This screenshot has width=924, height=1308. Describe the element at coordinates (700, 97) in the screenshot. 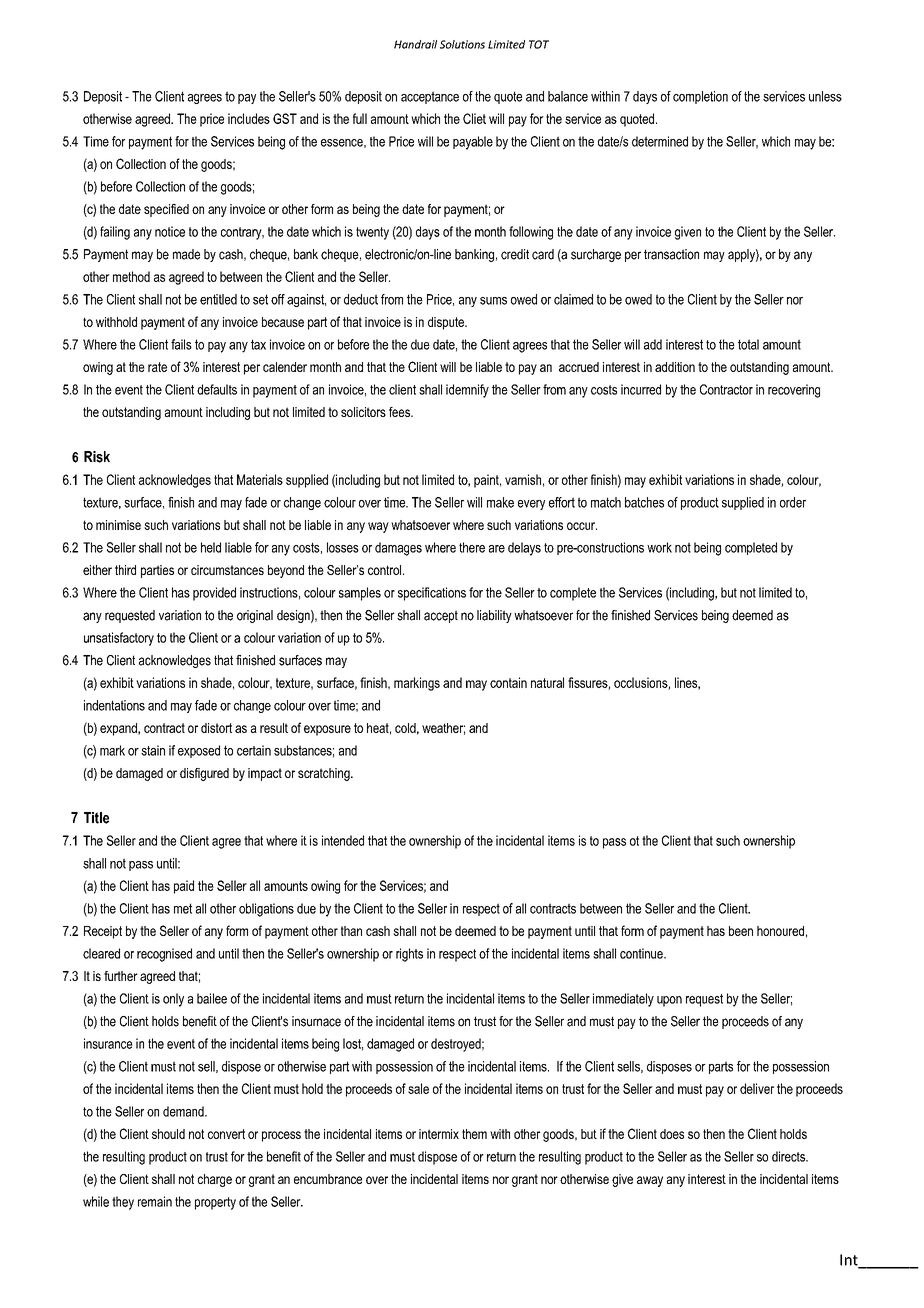

I see `completion` at that location.
